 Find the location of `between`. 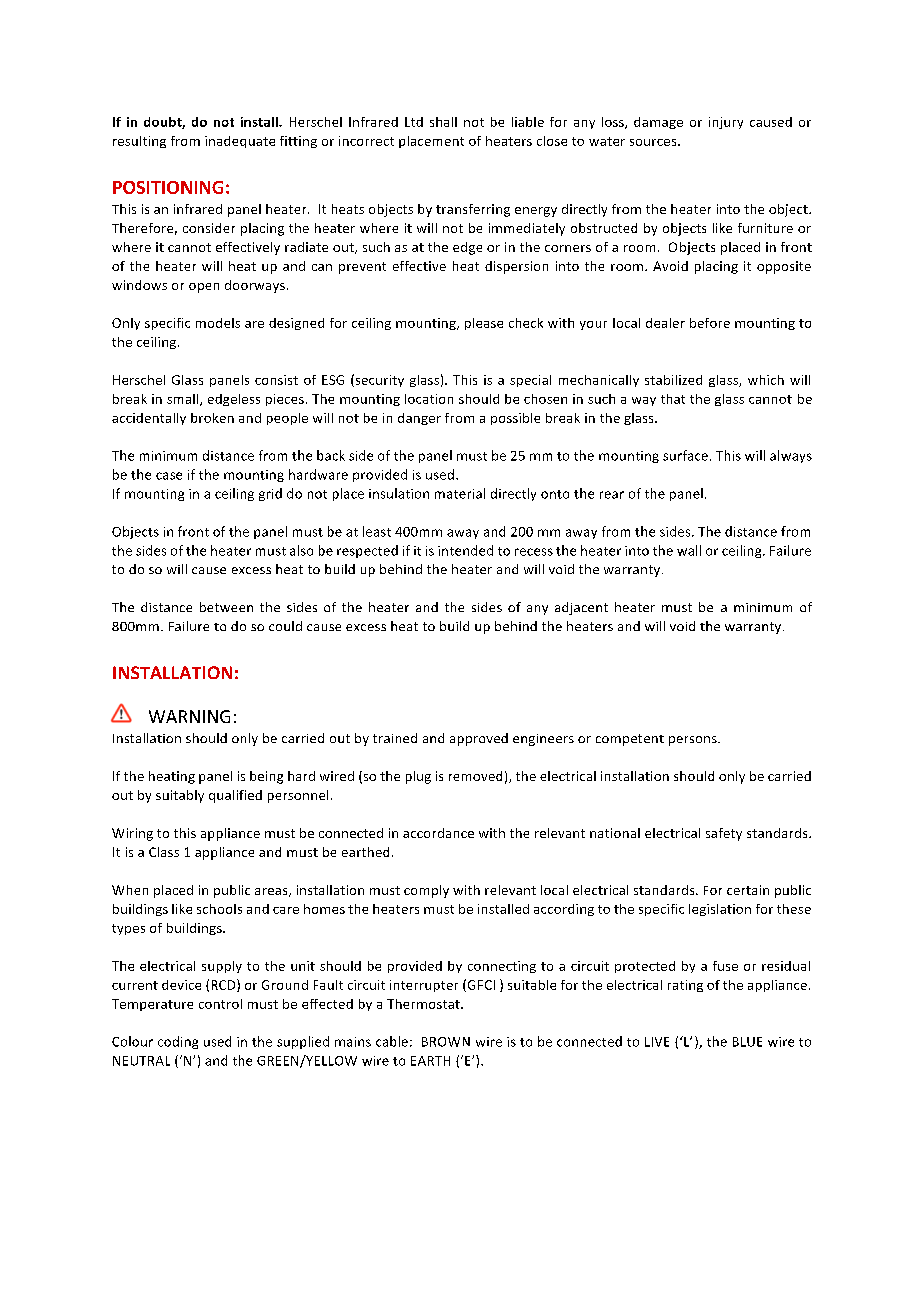

between is located at coordinates (226, 607).
